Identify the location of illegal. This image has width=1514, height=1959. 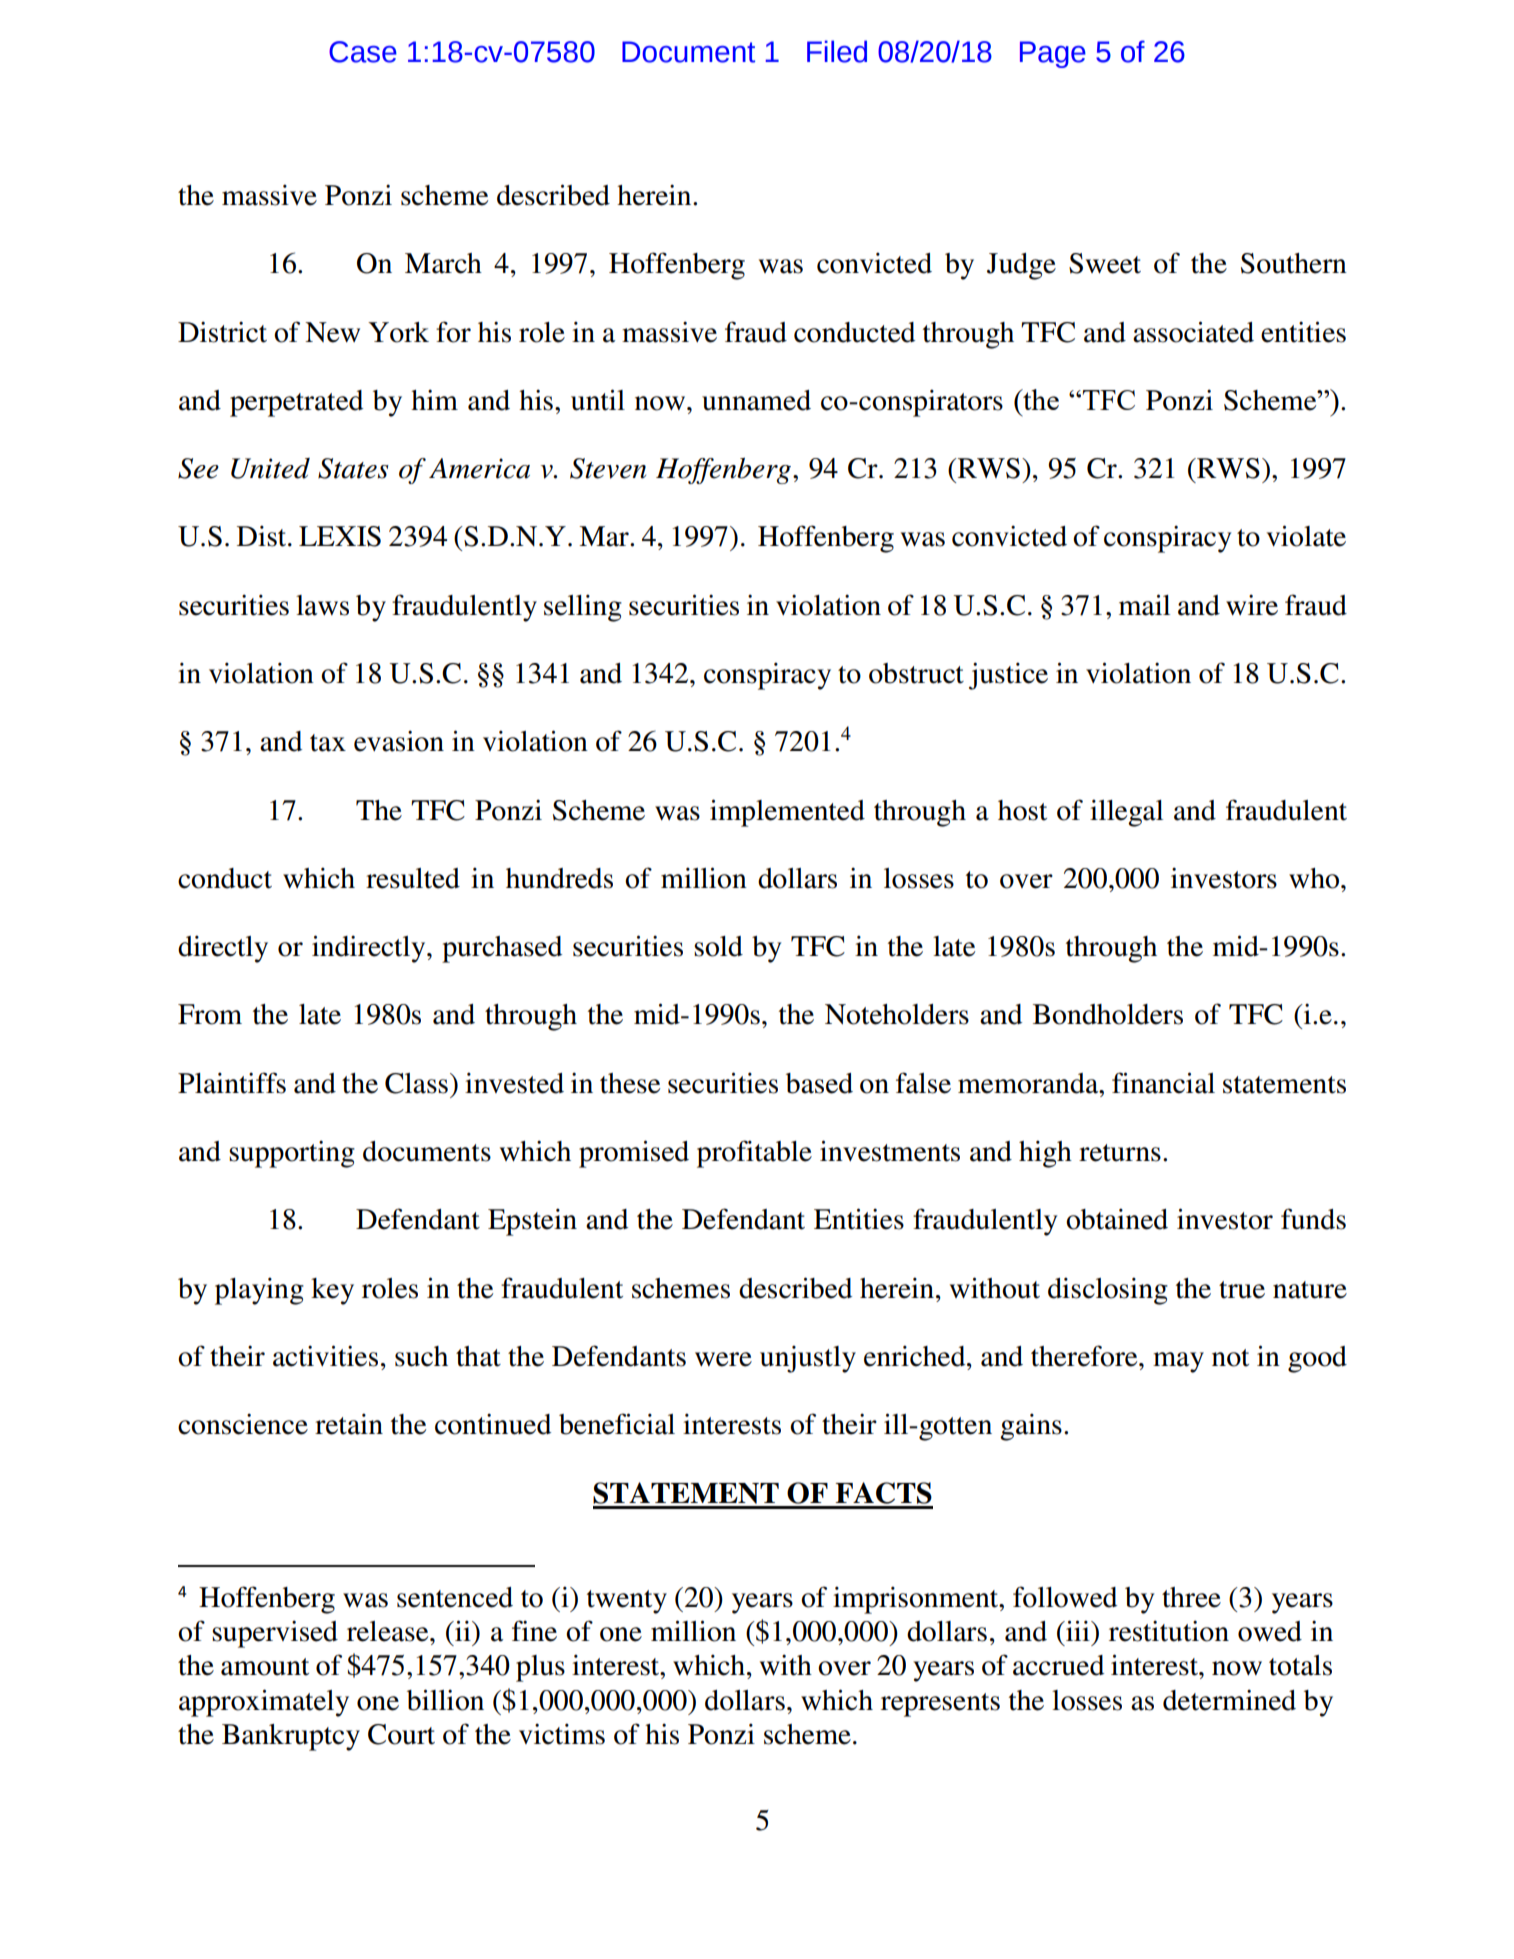
(1126, 813).
